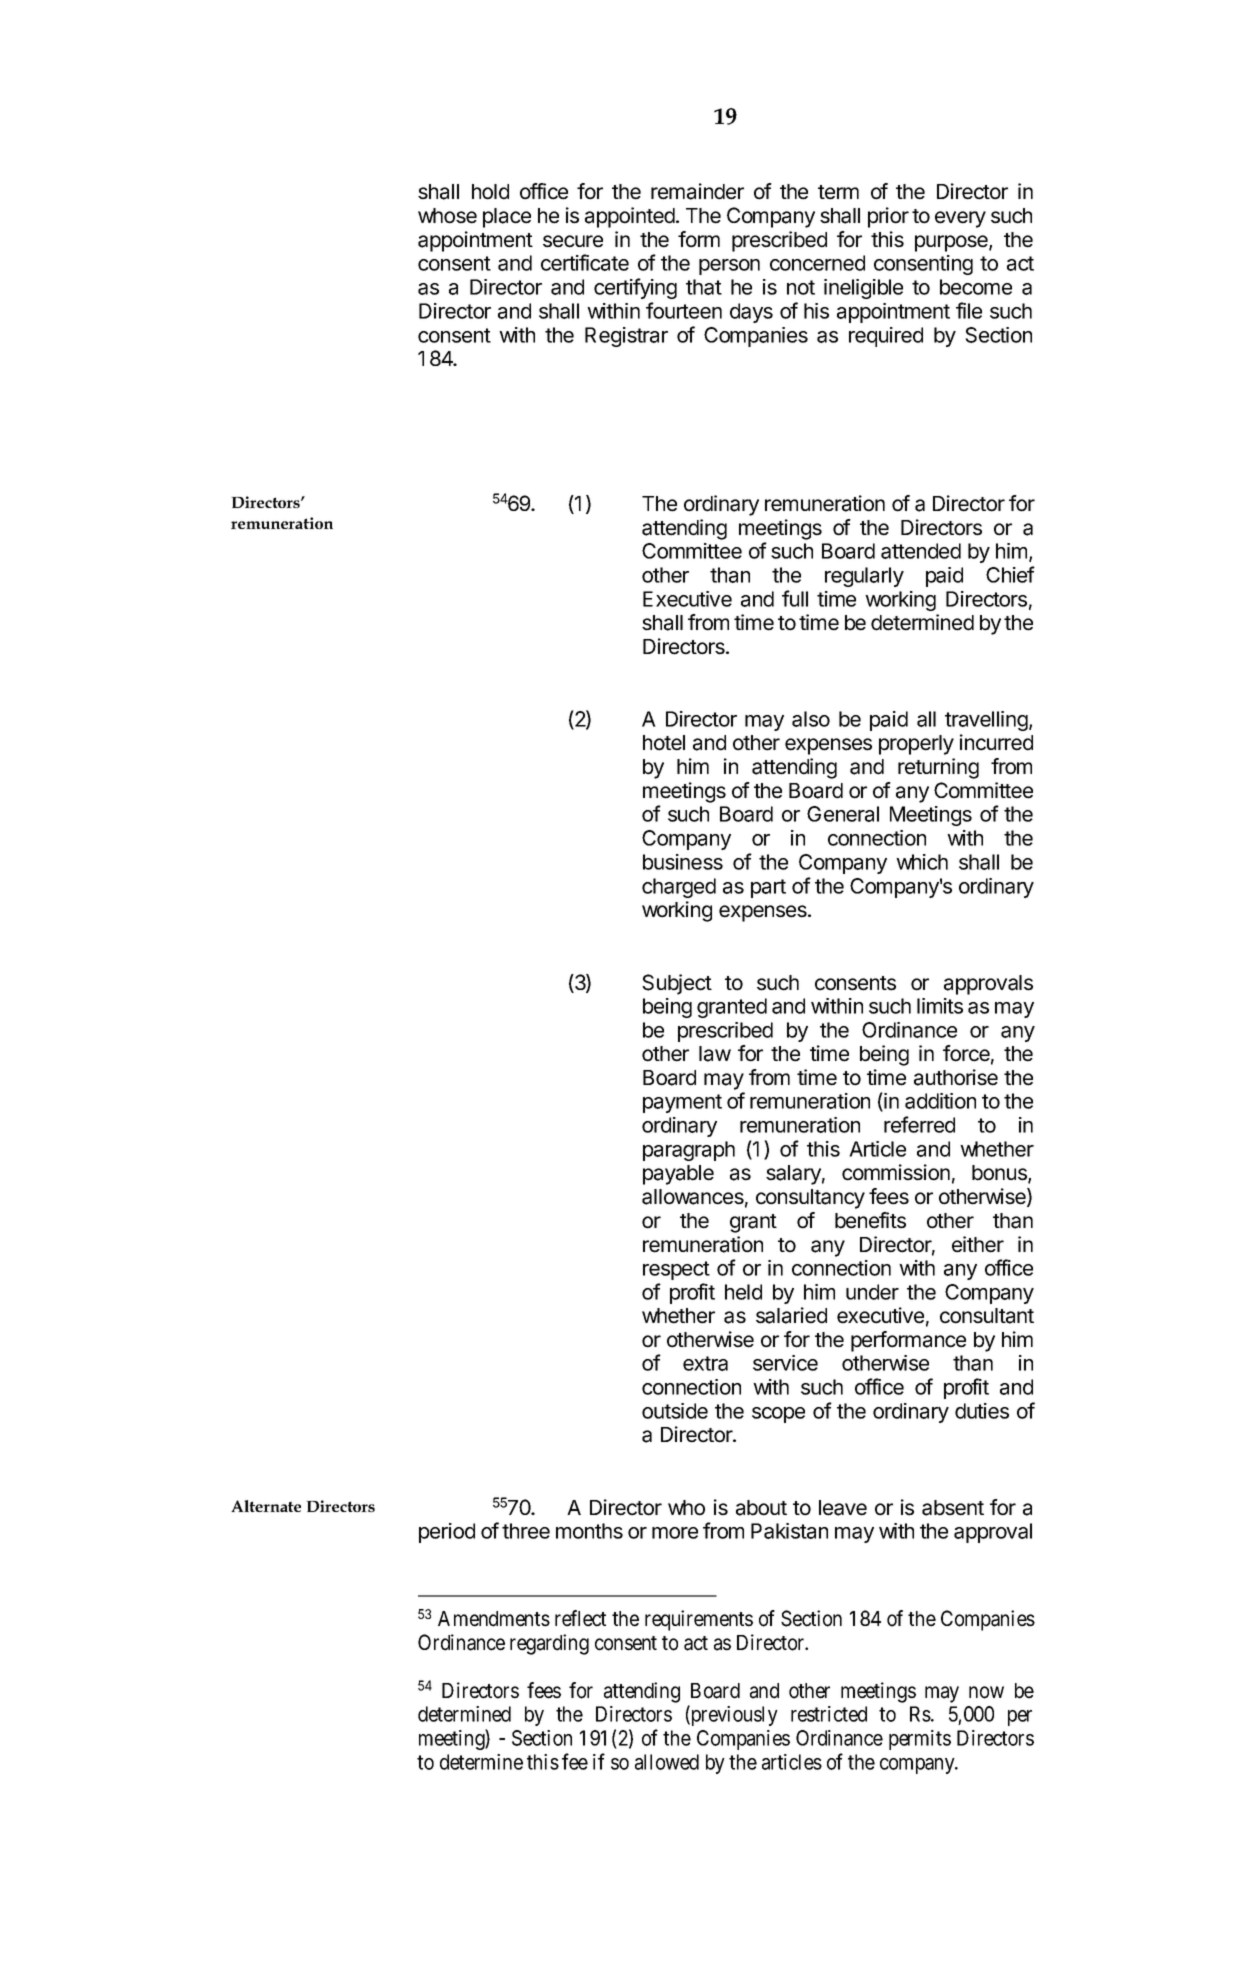 The height and width of the screenshot is (1985, 1257). What do you see at coordinates (494, 1619) in the screenshot?
I see `Amendments` at bounding box center [494, 1619].
